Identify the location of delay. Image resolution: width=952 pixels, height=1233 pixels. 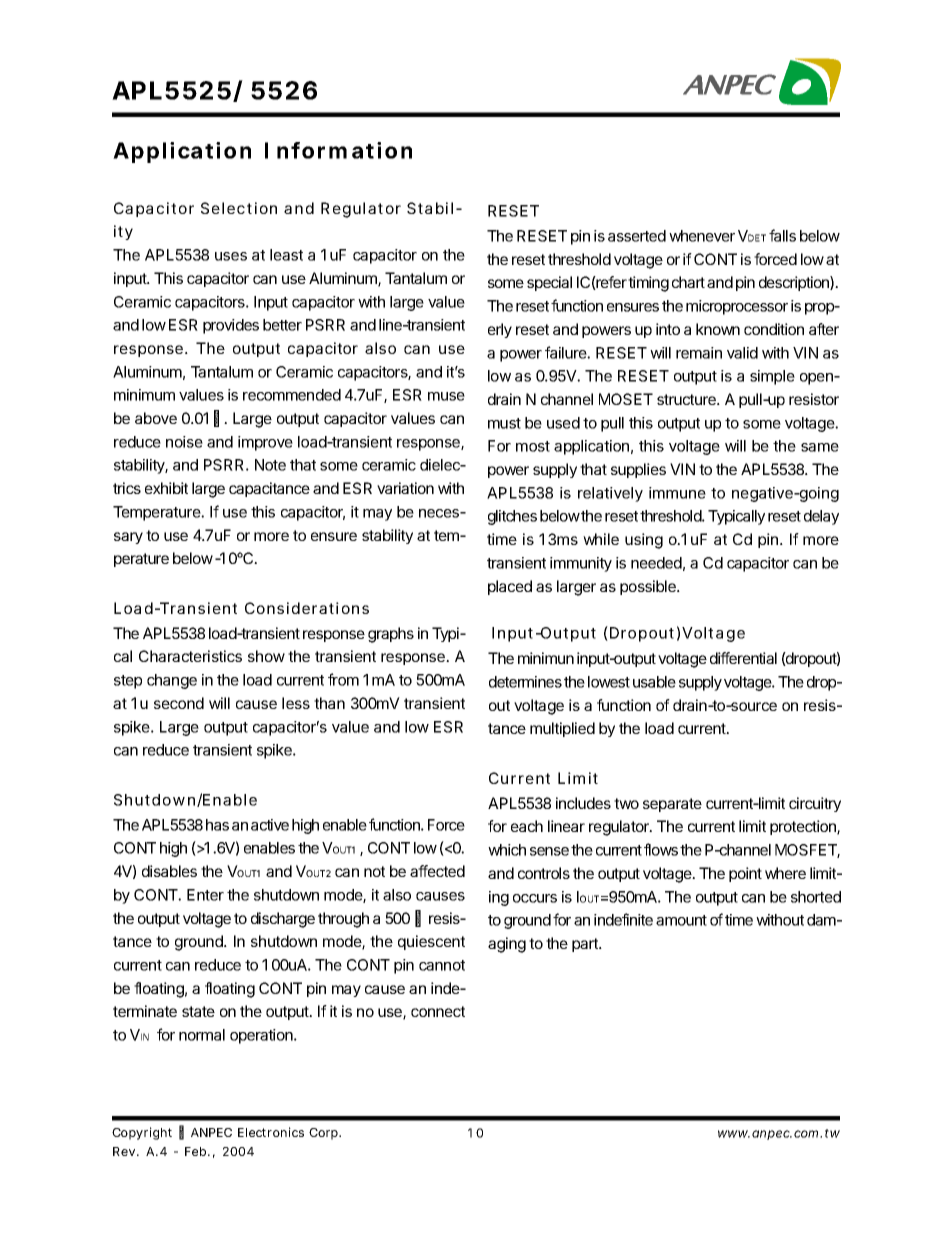
(821, 517).
